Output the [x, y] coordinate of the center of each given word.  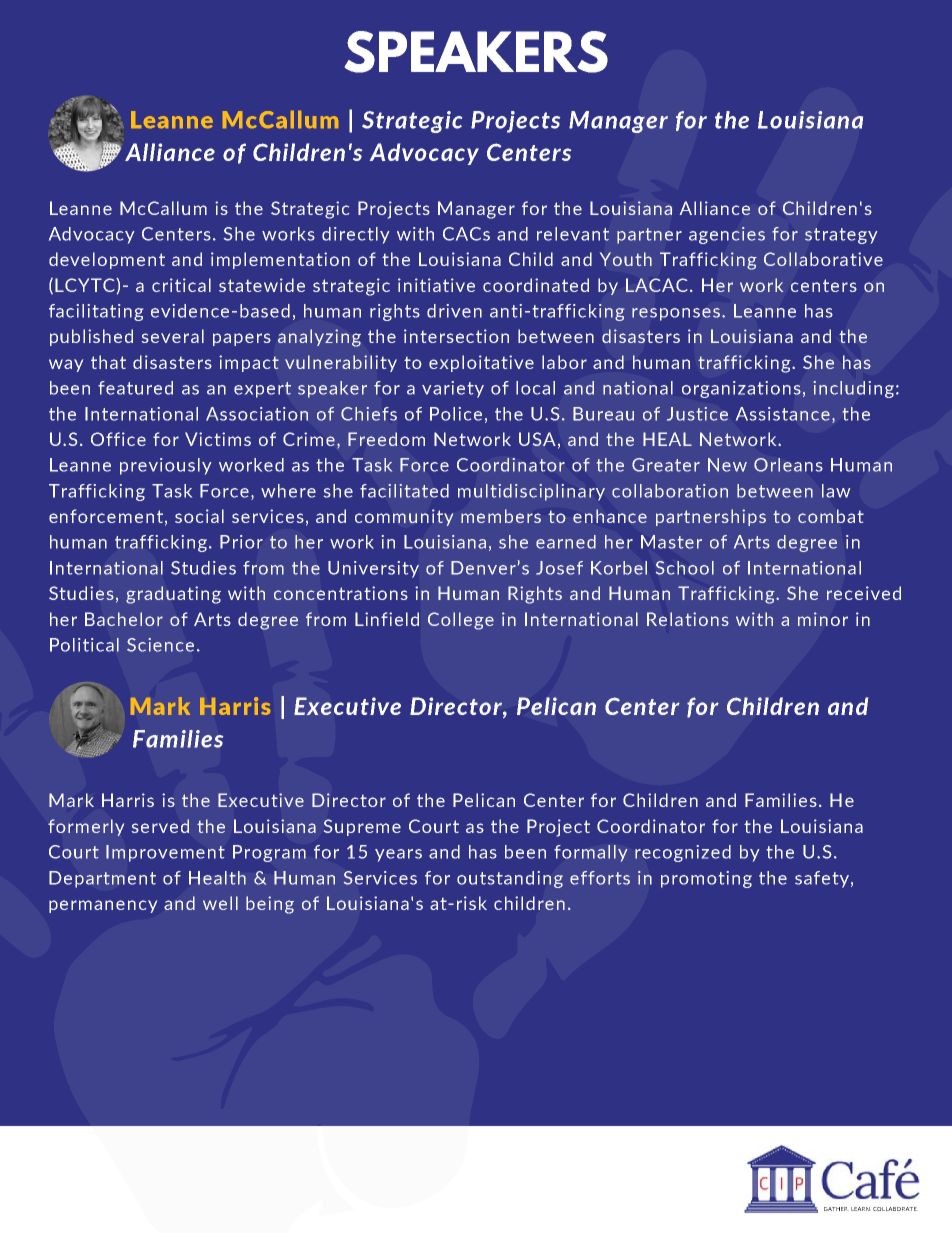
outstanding [510, 879]
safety [822, 879]
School [685, 568]
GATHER [836, 1209]
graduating [173, 595]
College [461, 621]
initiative [436, 285]
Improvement [165, 853]
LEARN [861, 1209]
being [270, 905]
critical [181, 285]
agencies [727, 235]
